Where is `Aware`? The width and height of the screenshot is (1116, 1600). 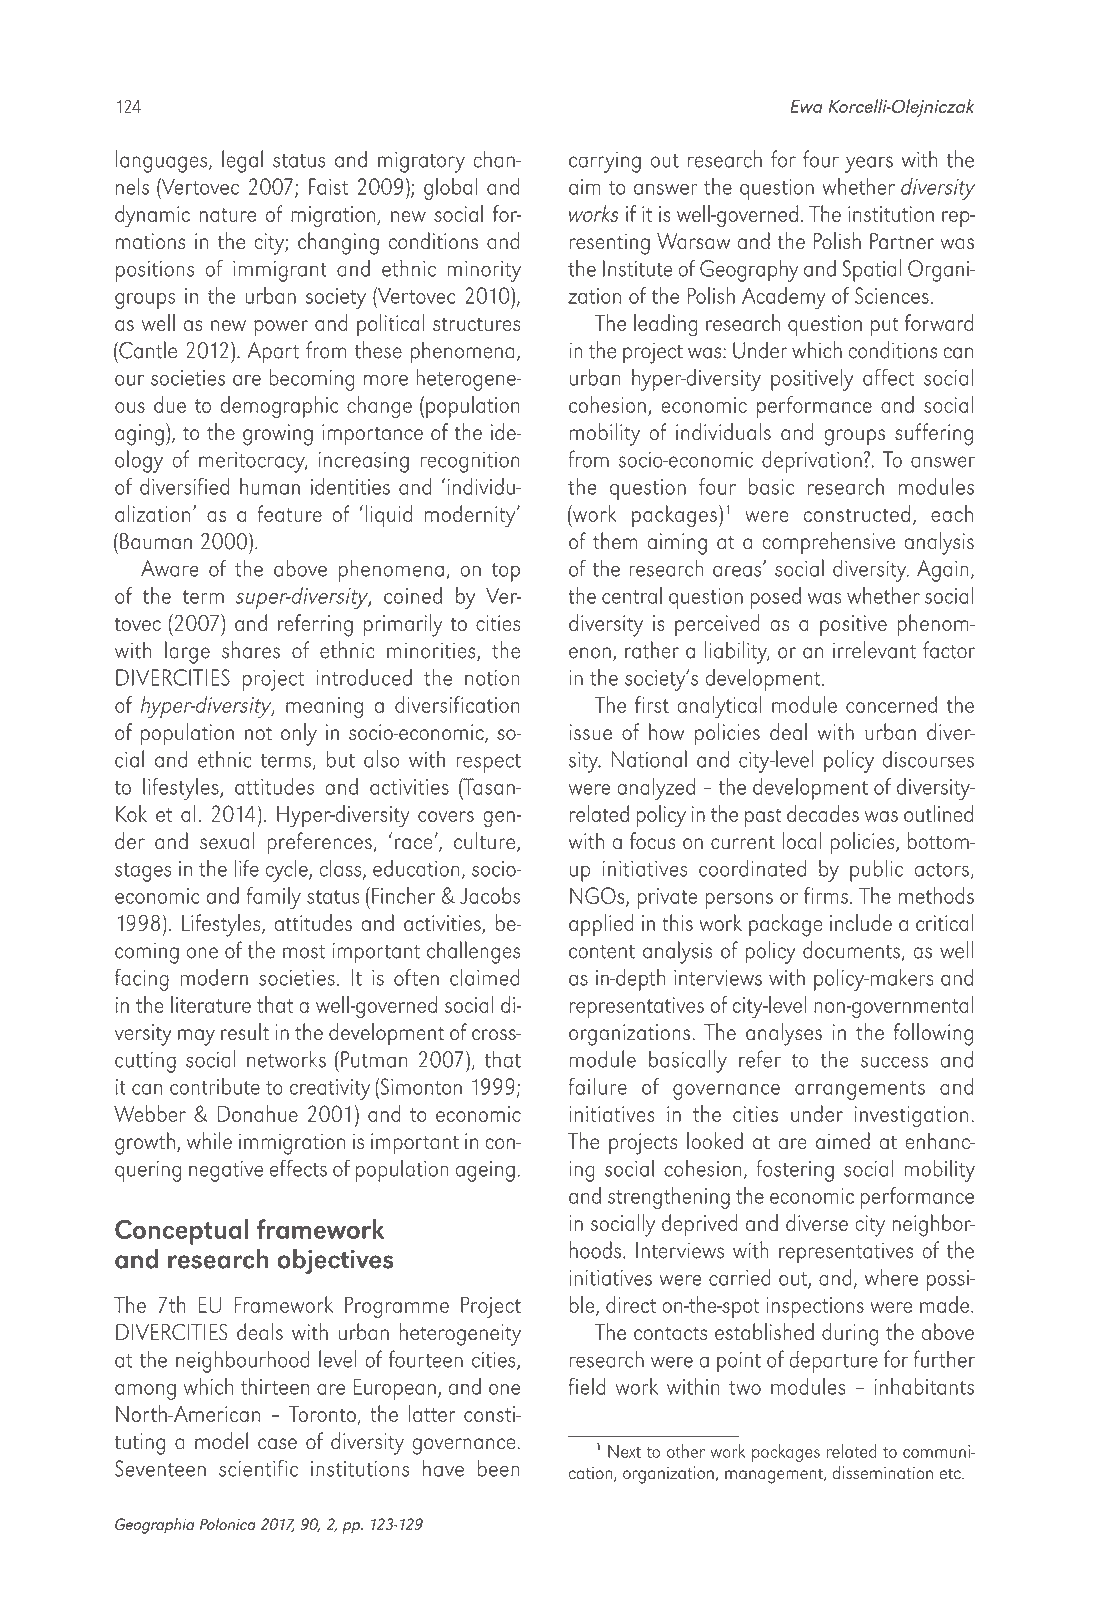 Aware is located at coordinates (170, 568).
